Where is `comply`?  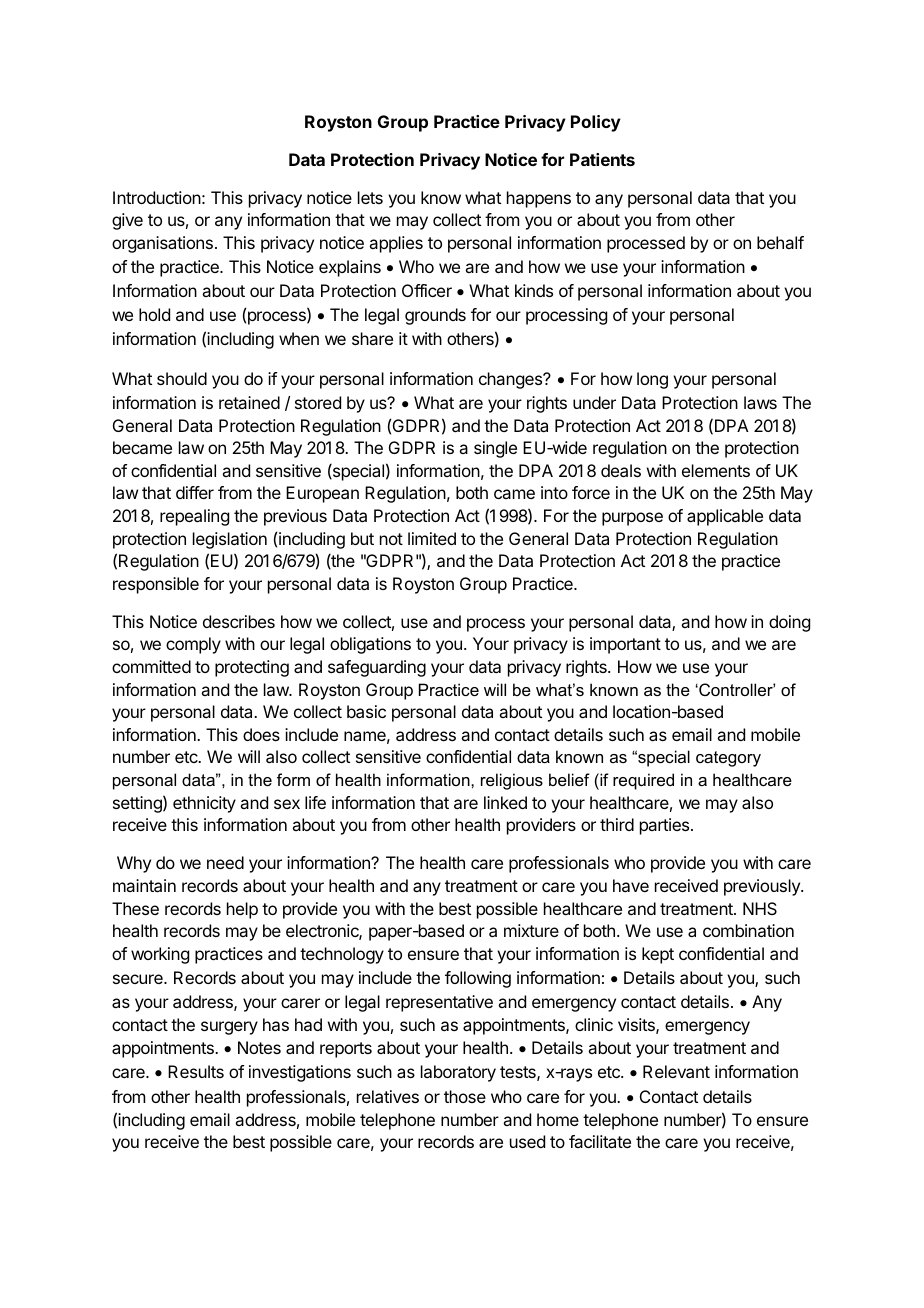 comply is located at coordinates (193, 645).
